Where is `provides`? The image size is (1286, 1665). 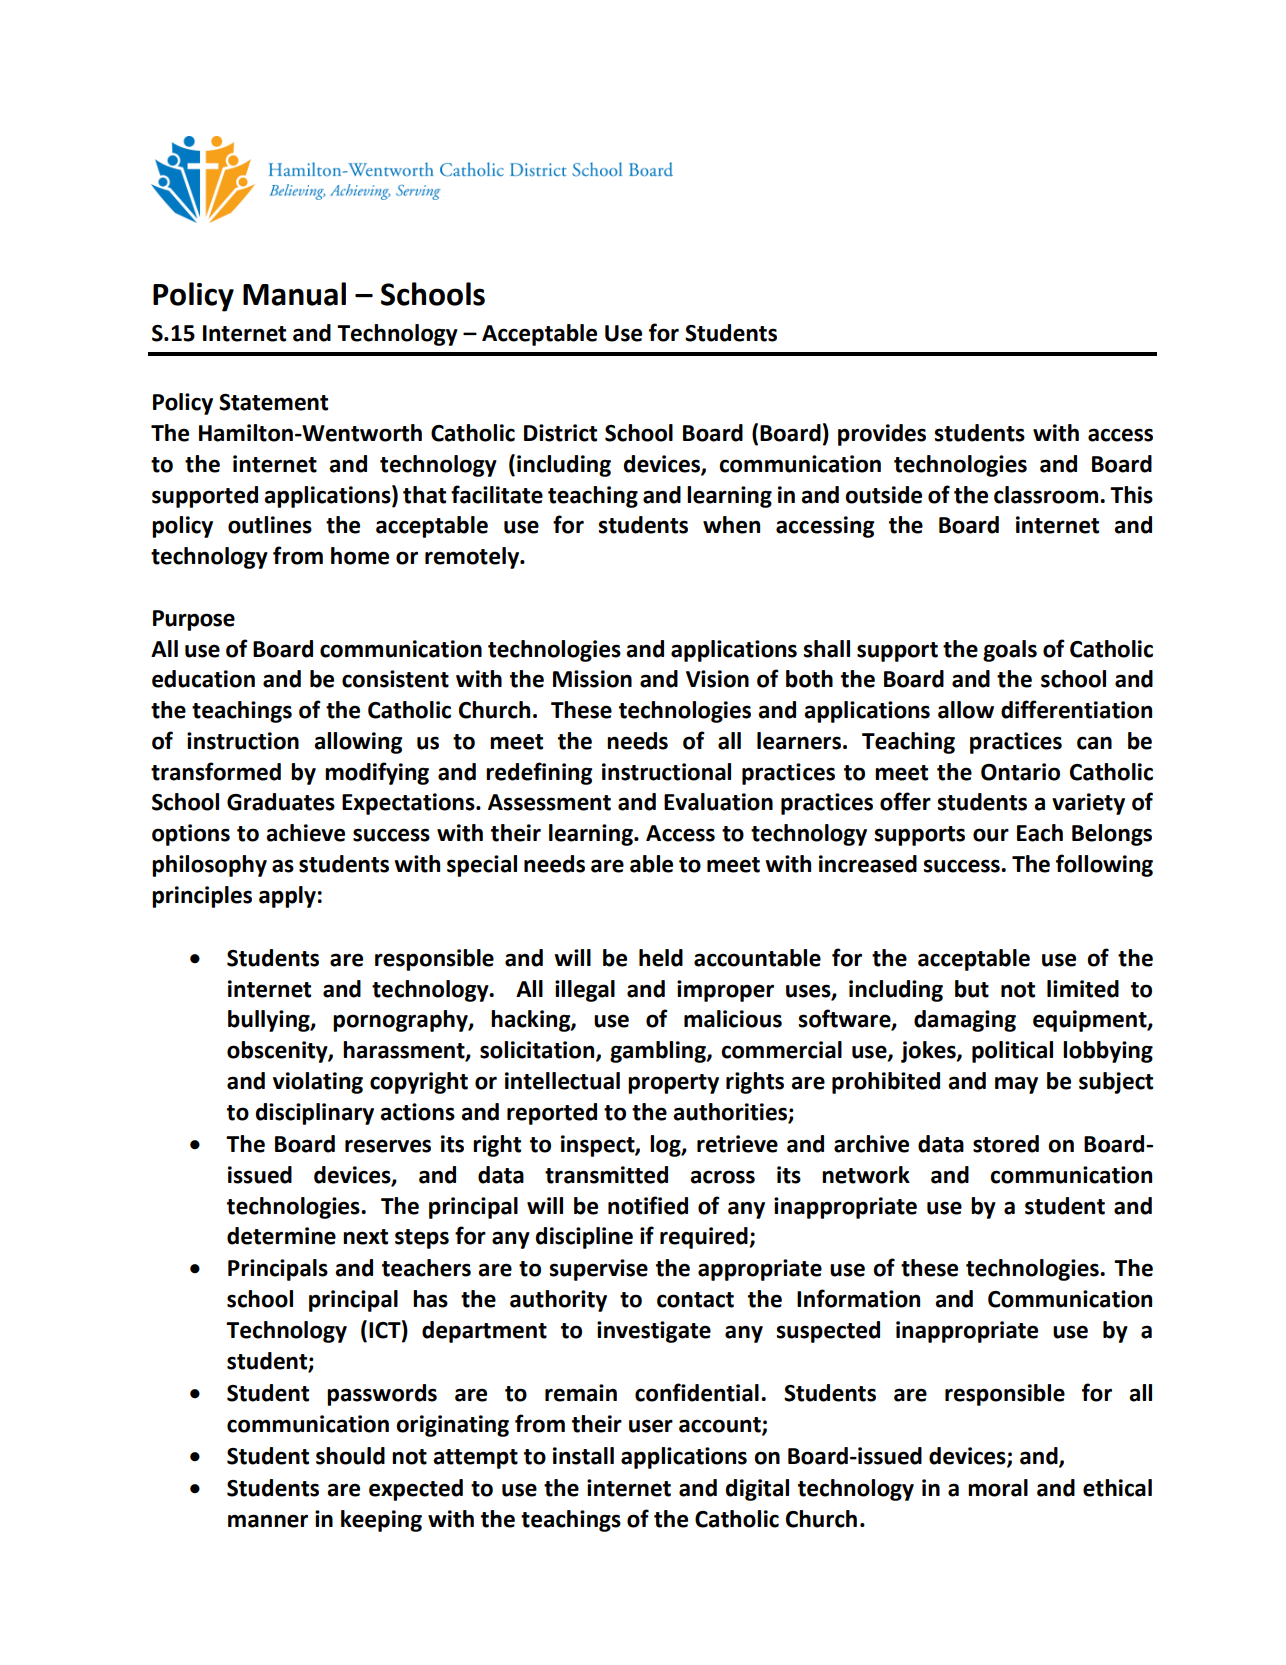
provides is located at coordinates (882, 435).
